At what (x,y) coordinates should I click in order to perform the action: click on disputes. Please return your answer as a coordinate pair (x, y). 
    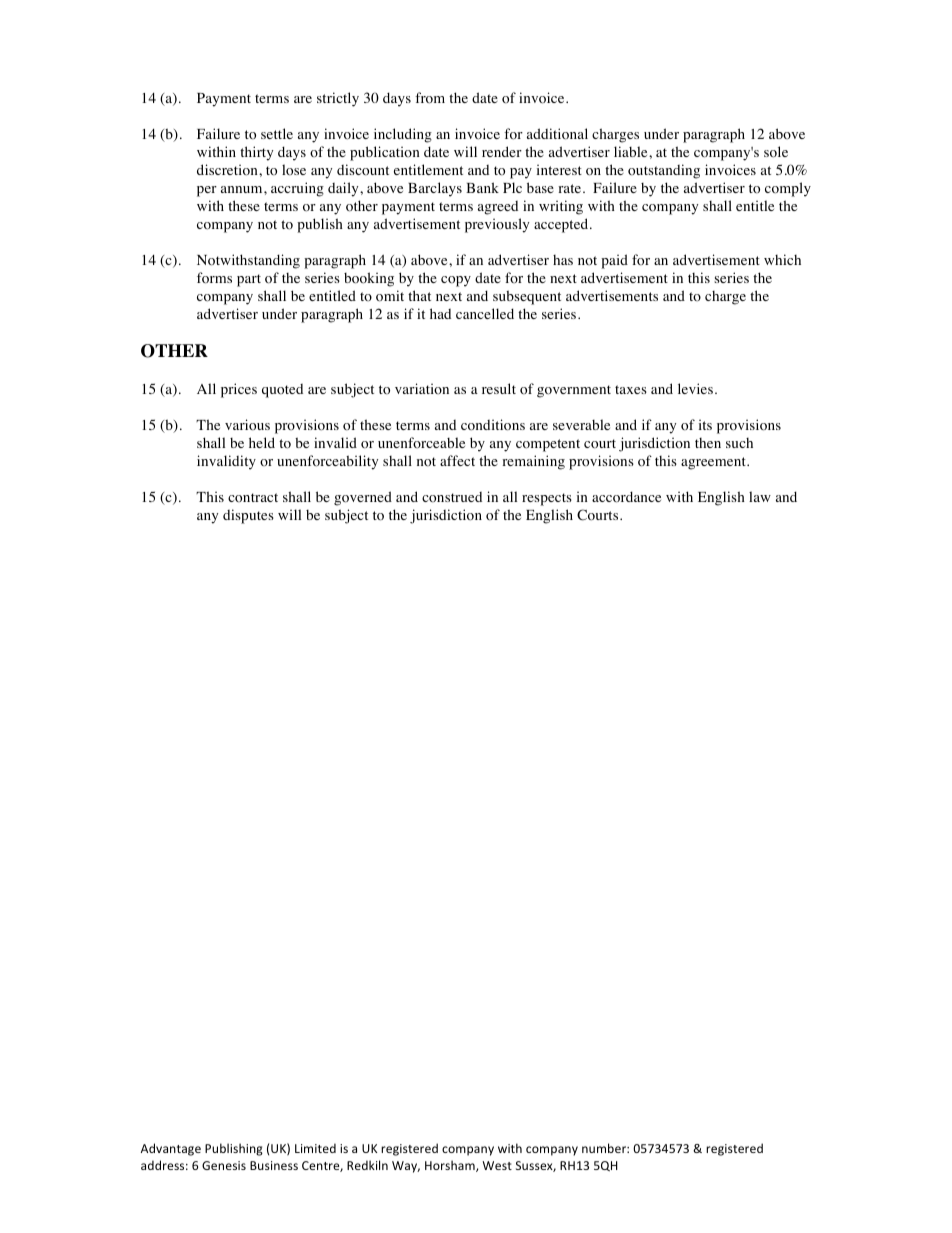
    Looking at the image, I should click on (248, 516).
